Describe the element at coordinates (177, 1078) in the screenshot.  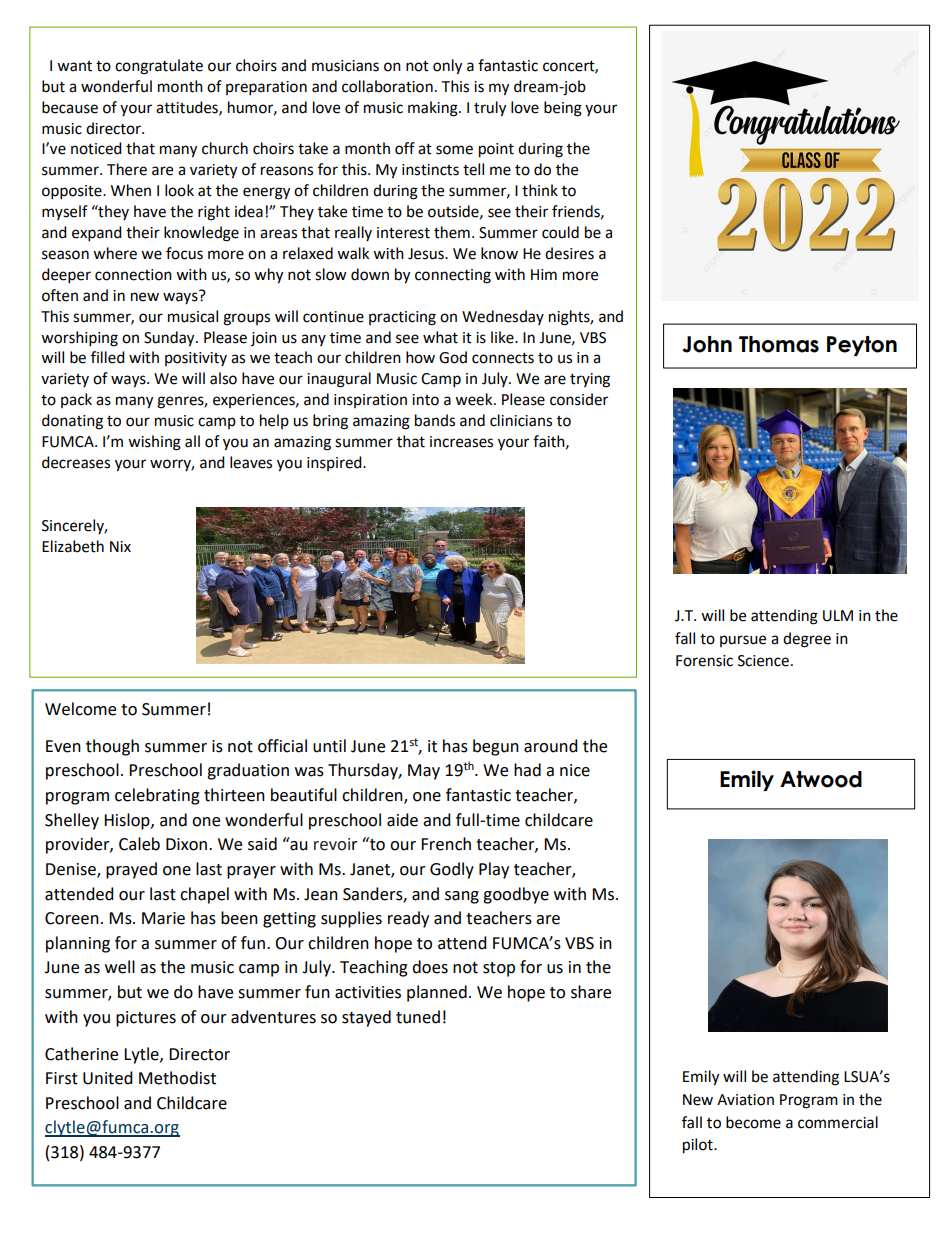
I see `Methodist` at that location.
